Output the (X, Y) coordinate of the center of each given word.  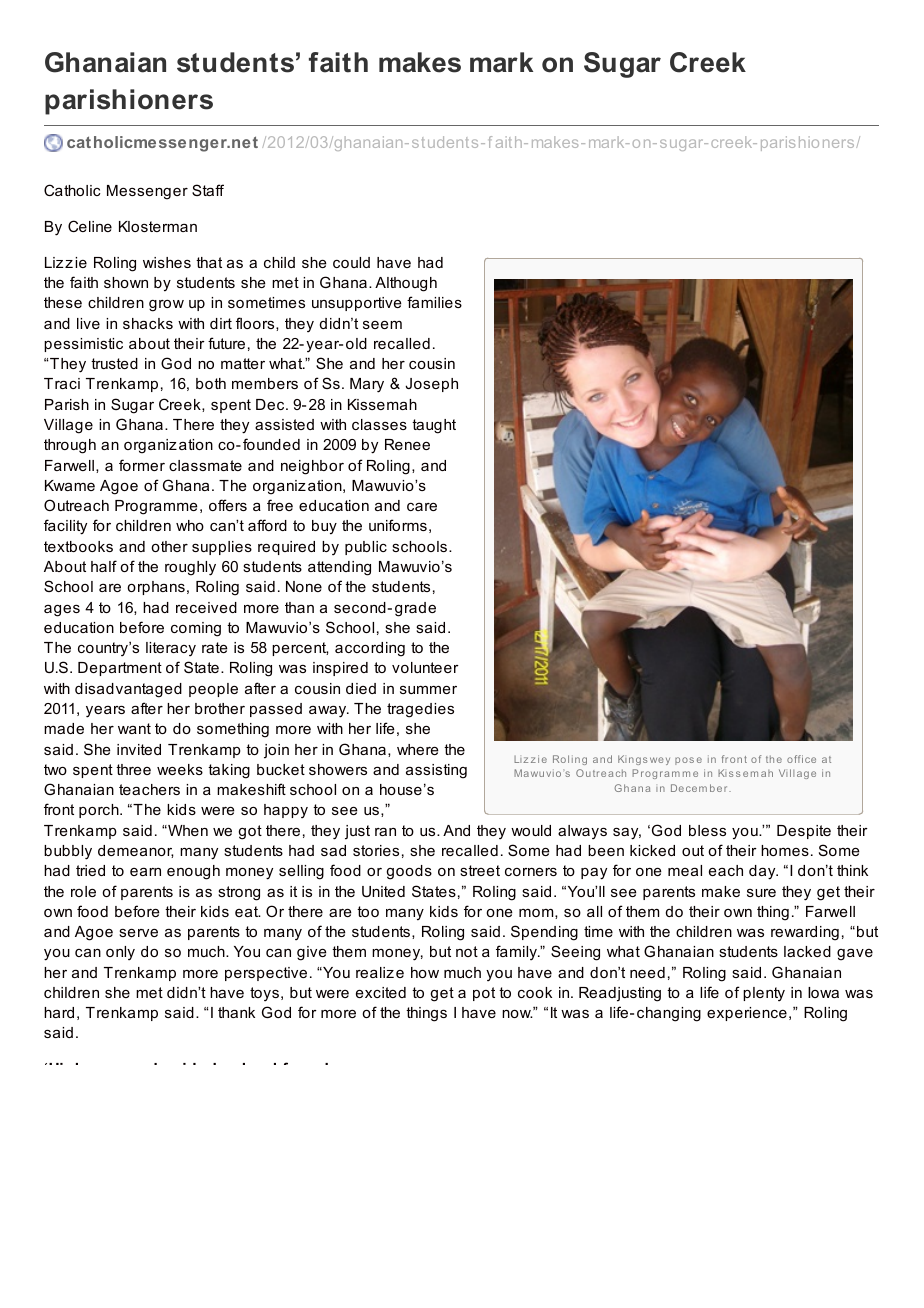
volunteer (425, 667)
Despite (804, 832)
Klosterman (158, 226)
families (434, 302)
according (370, 649)
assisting (436, 771)
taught (434, 426)
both (211, 383)
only (120, 953)
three (133, 769)
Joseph (431, 385)
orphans (156, 588)
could (351, 262)
